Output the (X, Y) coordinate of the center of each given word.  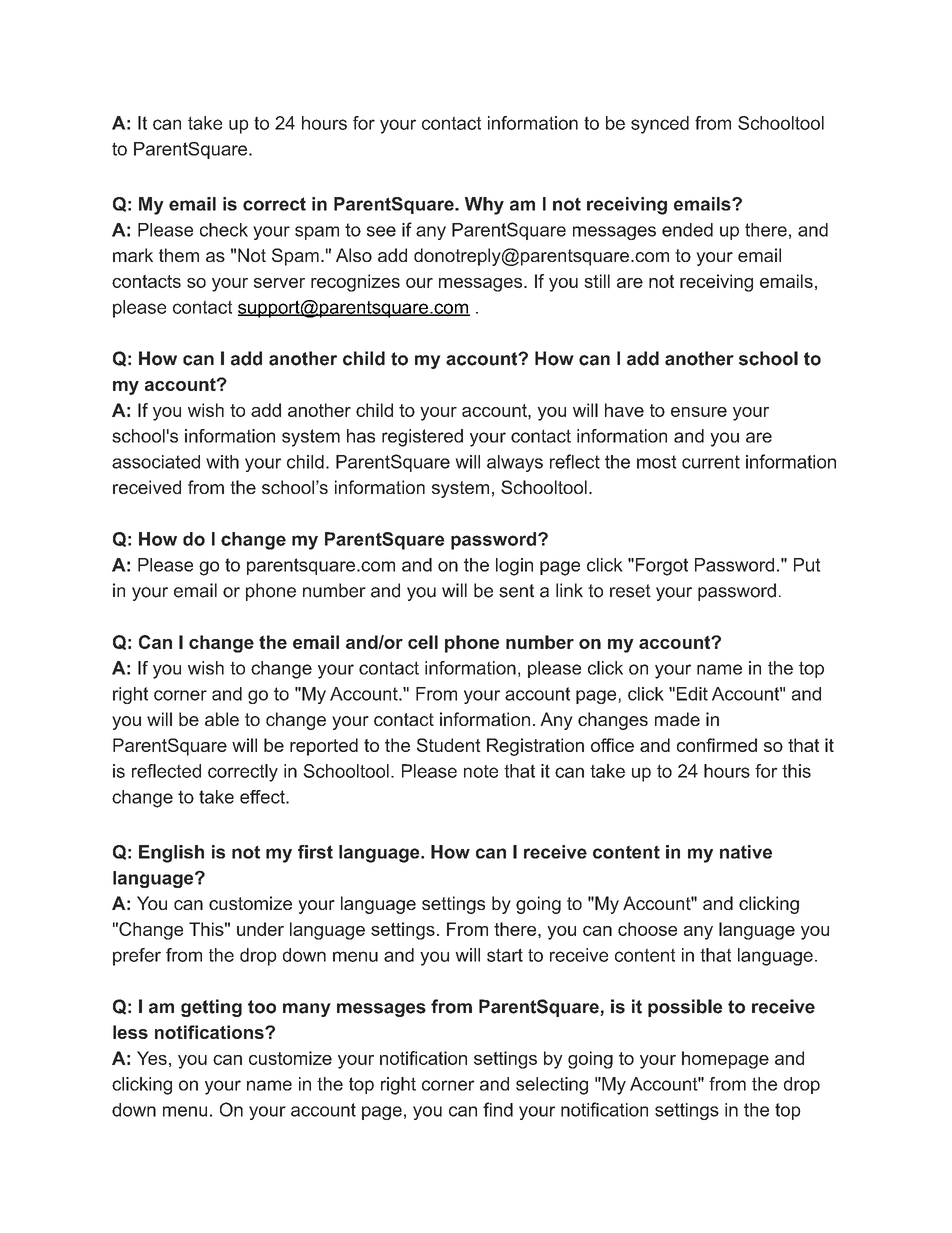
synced (660, 125)
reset (630, 591)
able (222, 719)
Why (484, 206)
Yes (152, 1058)
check (224, 230)
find (498, 1109)
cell (423, 642)
